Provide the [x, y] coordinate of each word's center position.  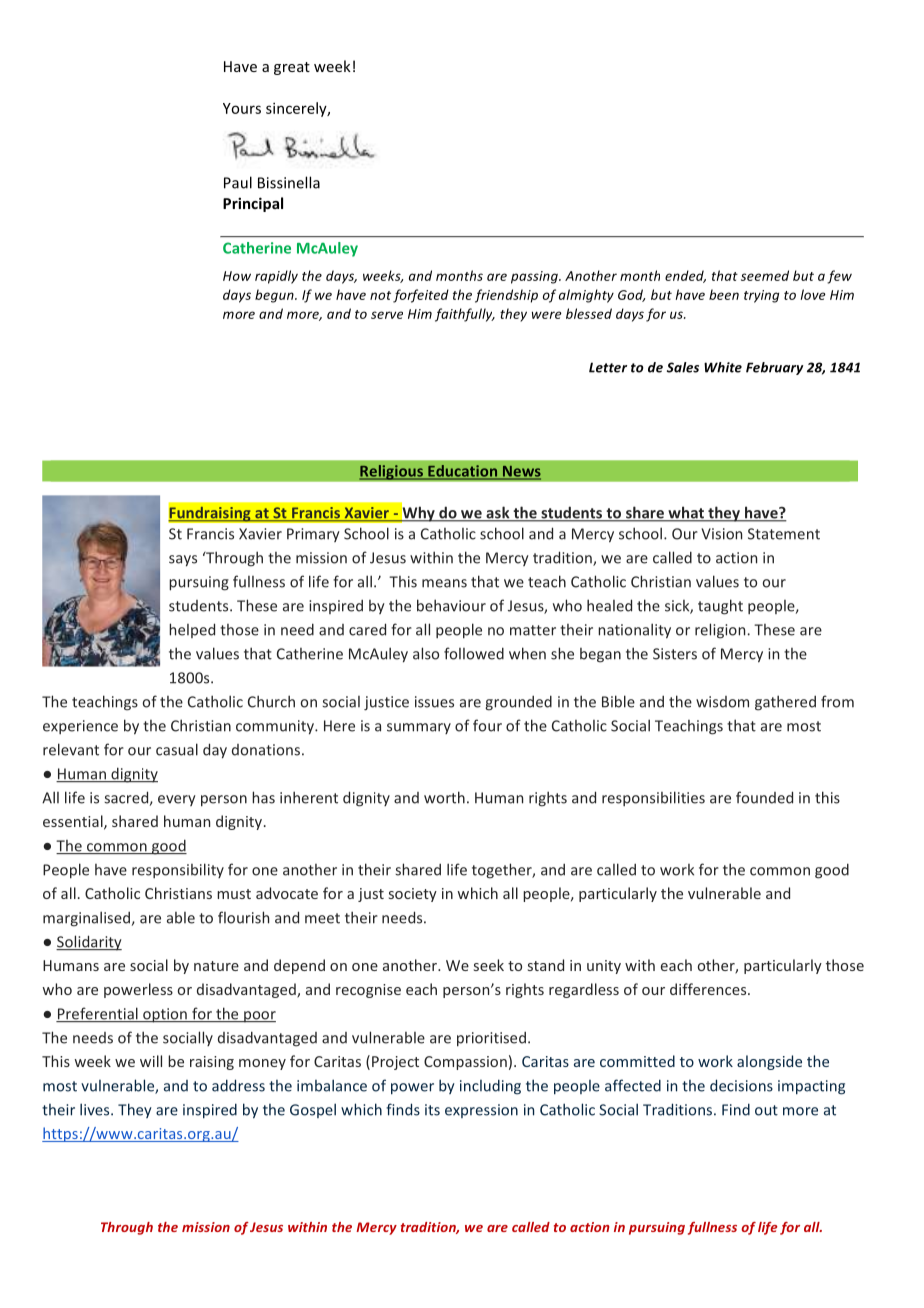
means [444, 583]
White [723, 367]
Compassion [465, 1063]
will [151, 1061]
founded [764, 797]
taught [720, 607]
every [177, 800]
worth [444, 797]
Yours [242, 108]
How [237, 276]
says [183, 561]
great [292, 68]
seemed [765, 275]
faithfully [465, 315]
